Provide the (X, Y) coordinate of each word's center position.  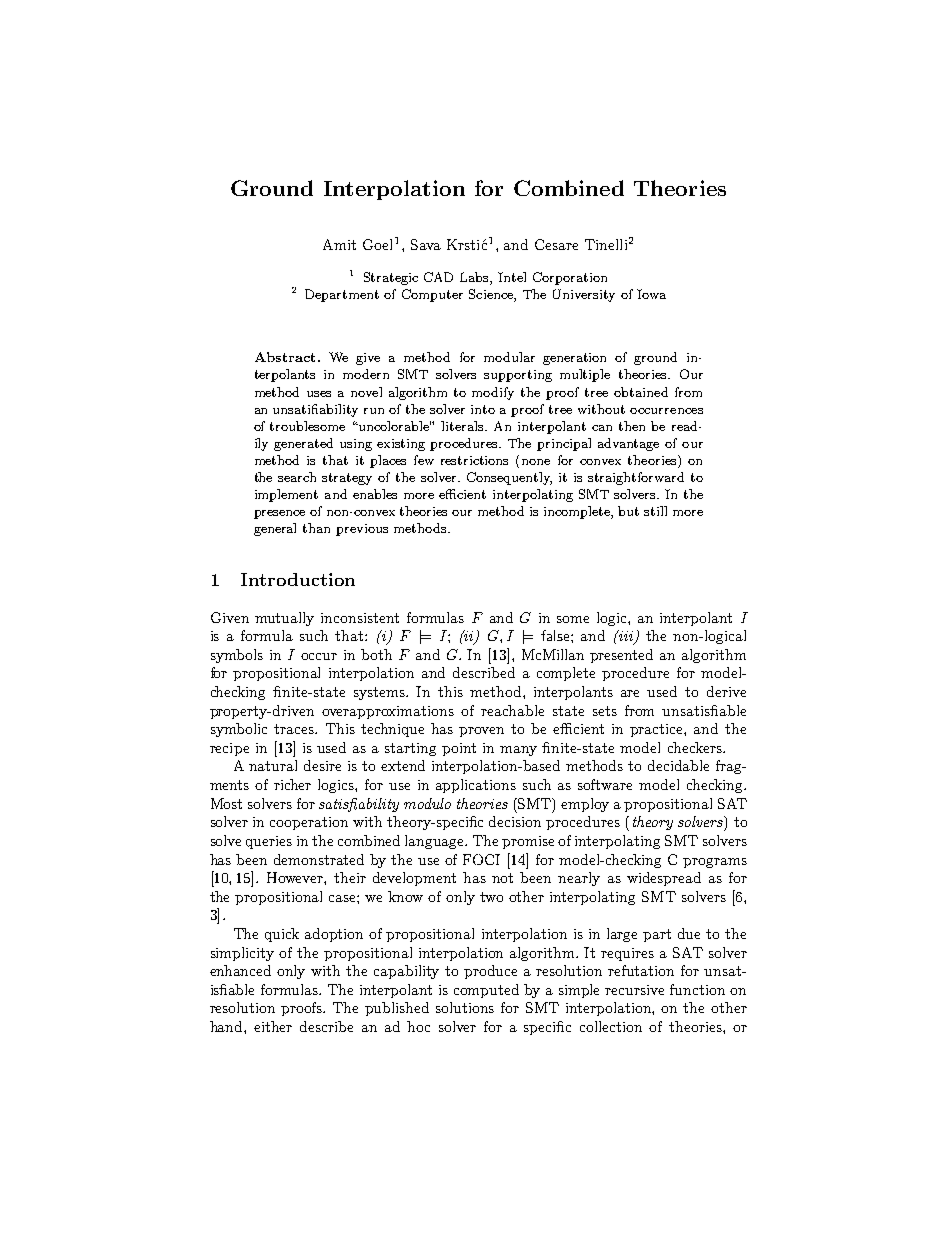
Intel (512, 277)
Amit (339, 244)
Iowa (651, 294)
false (556, 635)
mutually (284, 619)
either (273, 1026)
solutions (465, 1007)
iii (626, 637)
